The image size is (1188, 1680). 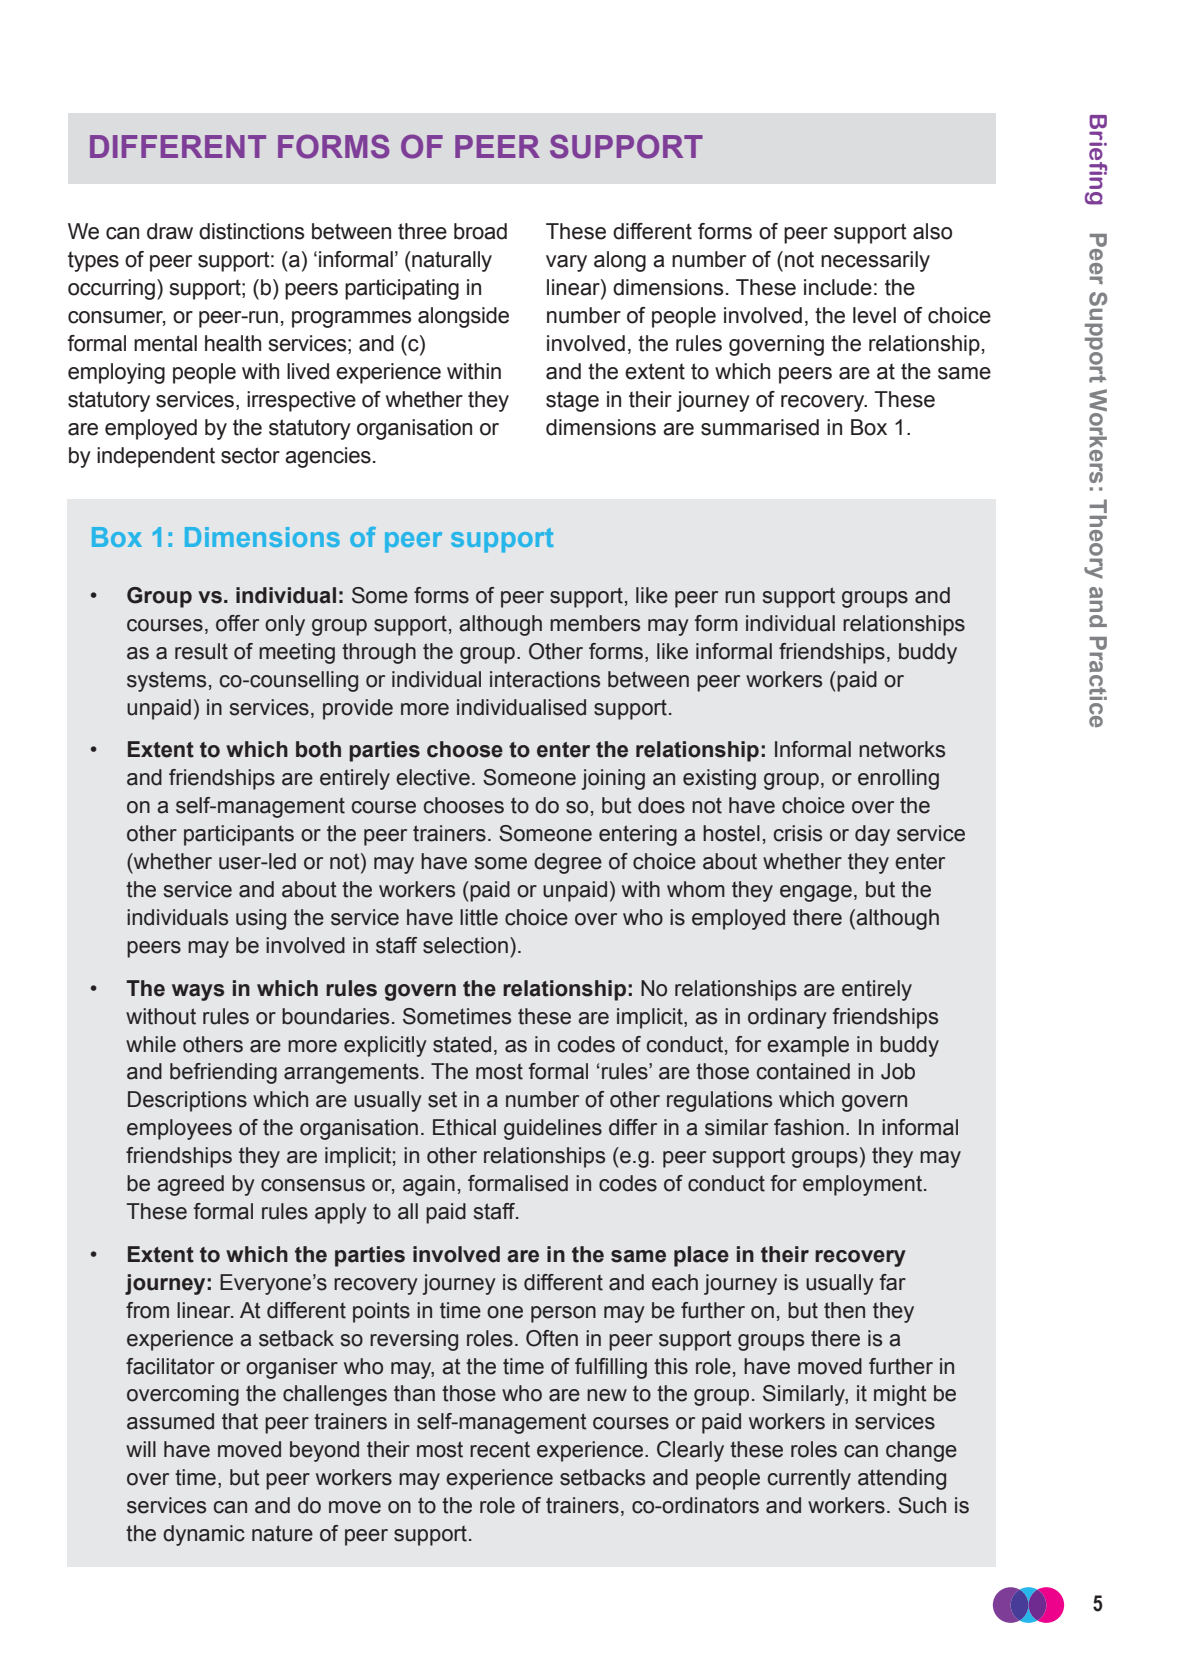 I want to click on dynamic, so click(x=204, y=1535).
